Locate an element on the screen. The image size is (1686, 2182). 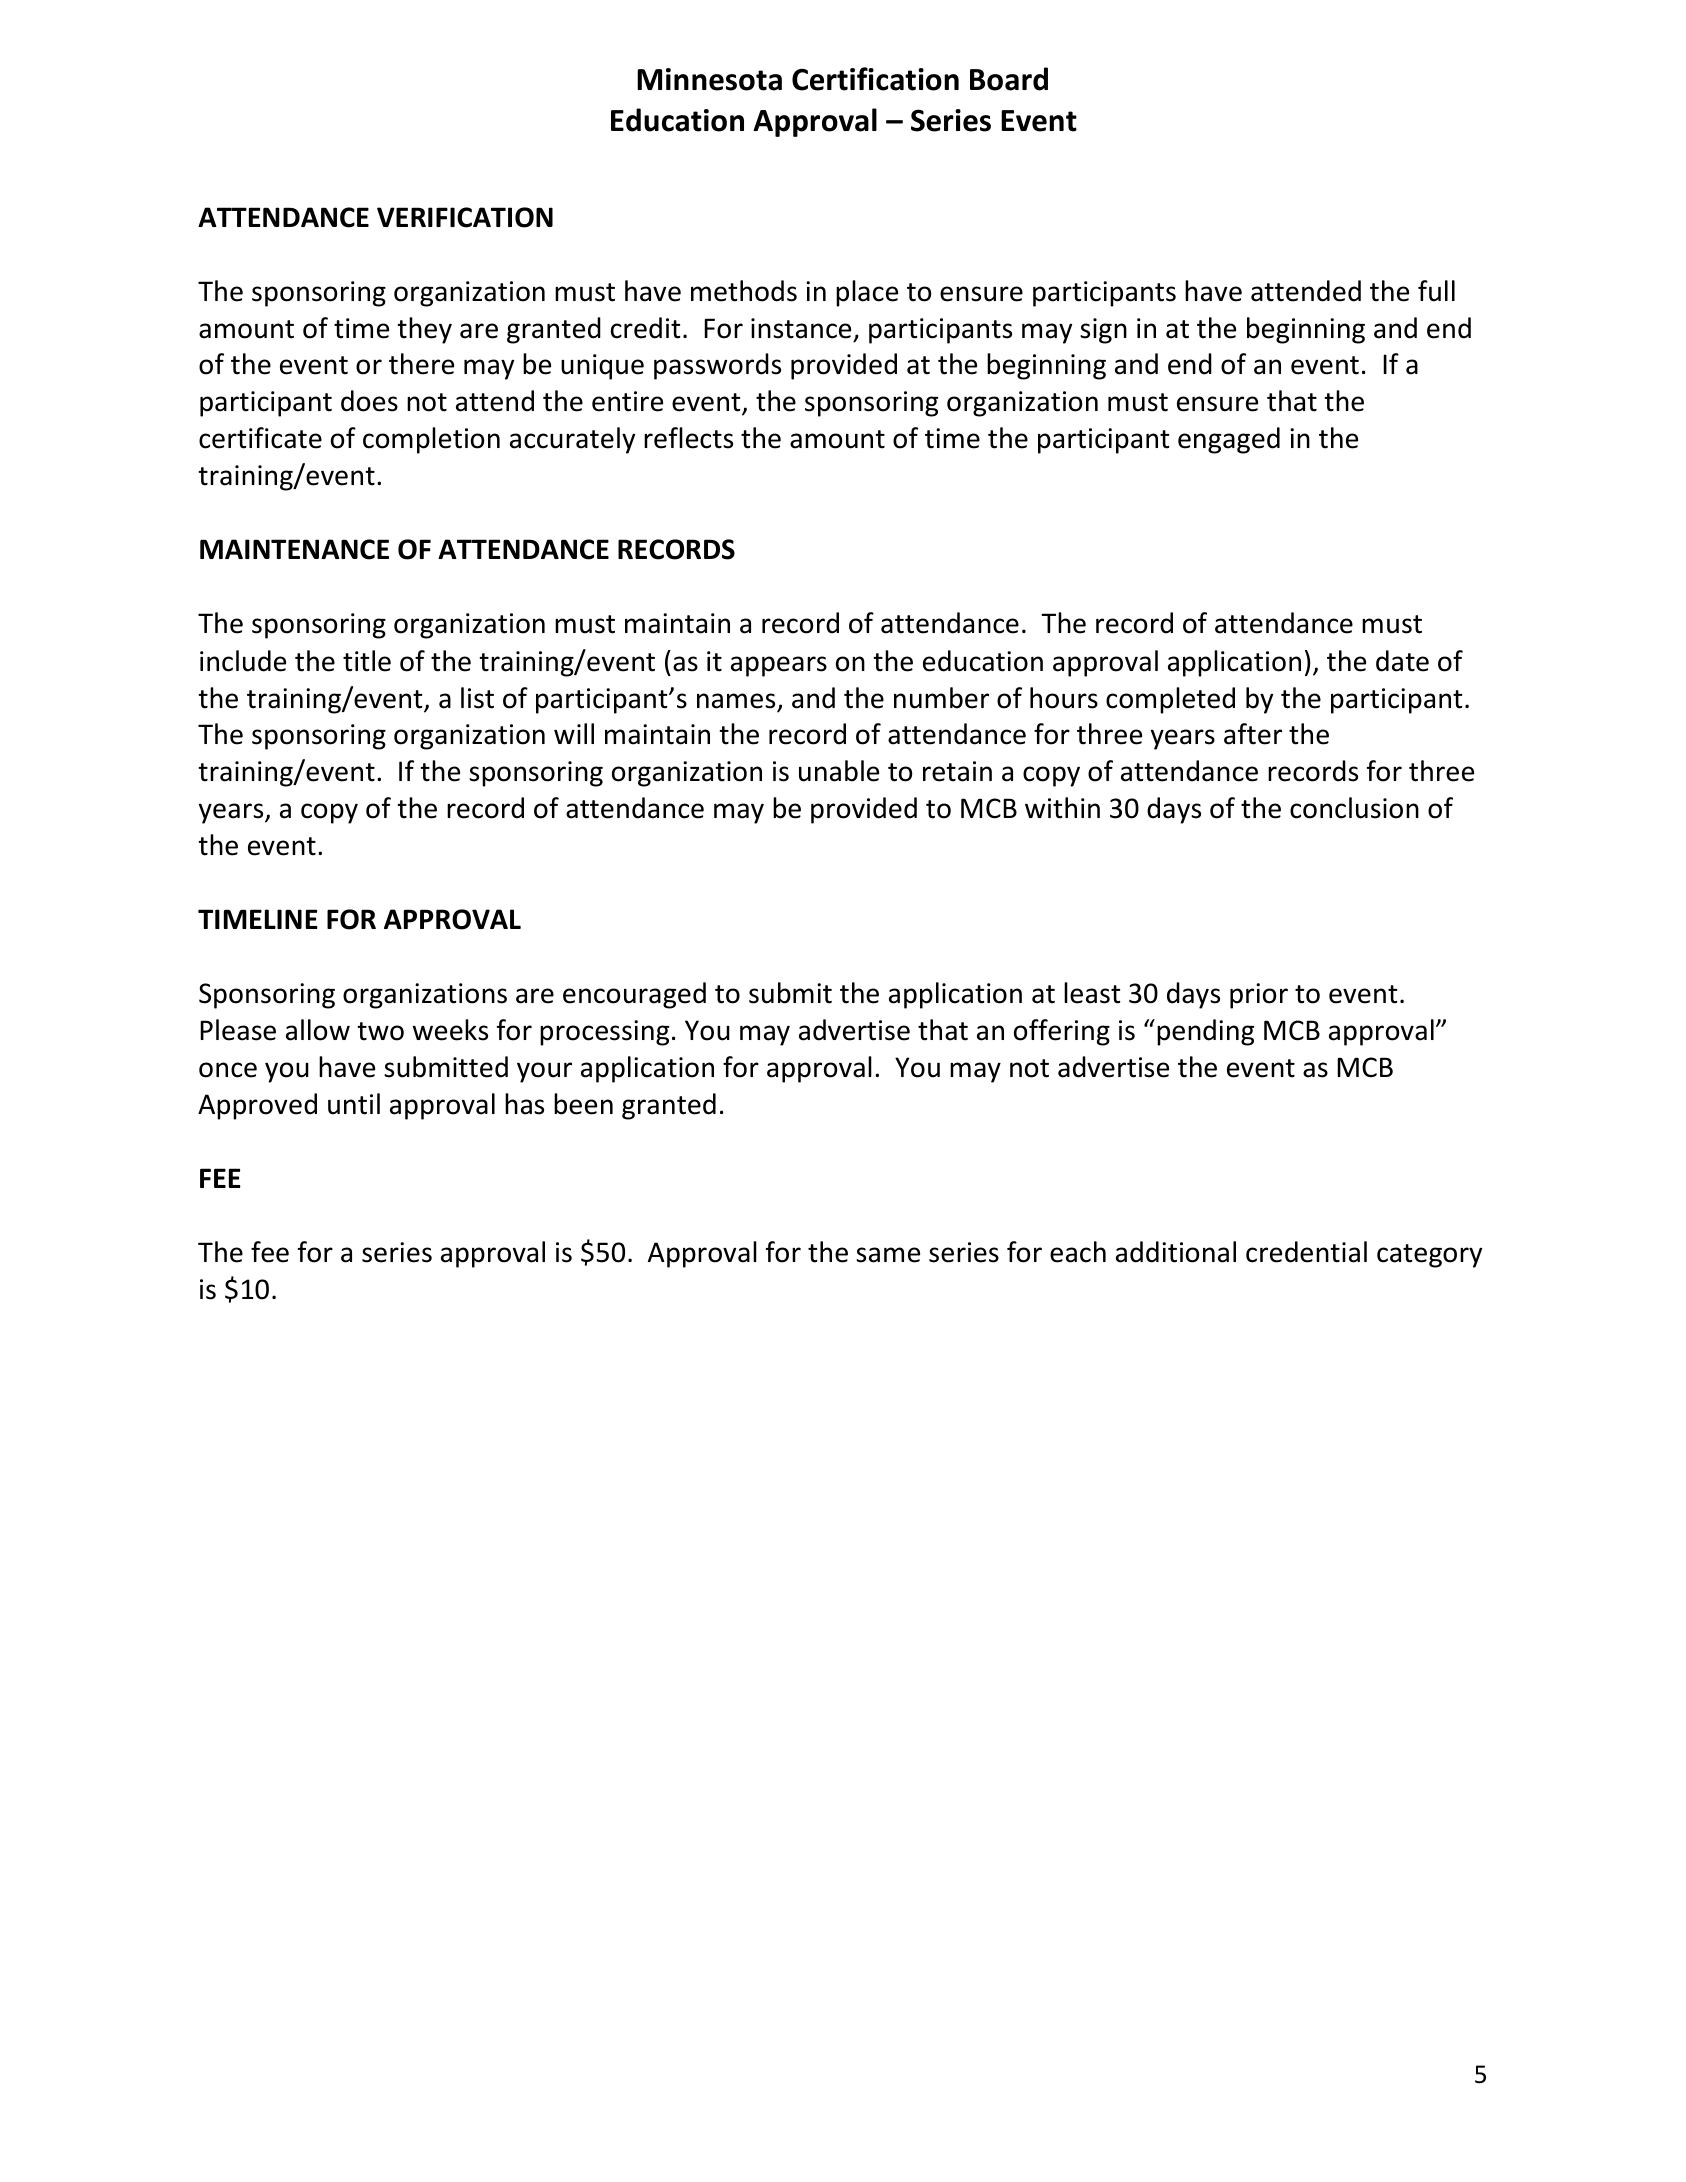
does is located at coordinates (369, 401).
